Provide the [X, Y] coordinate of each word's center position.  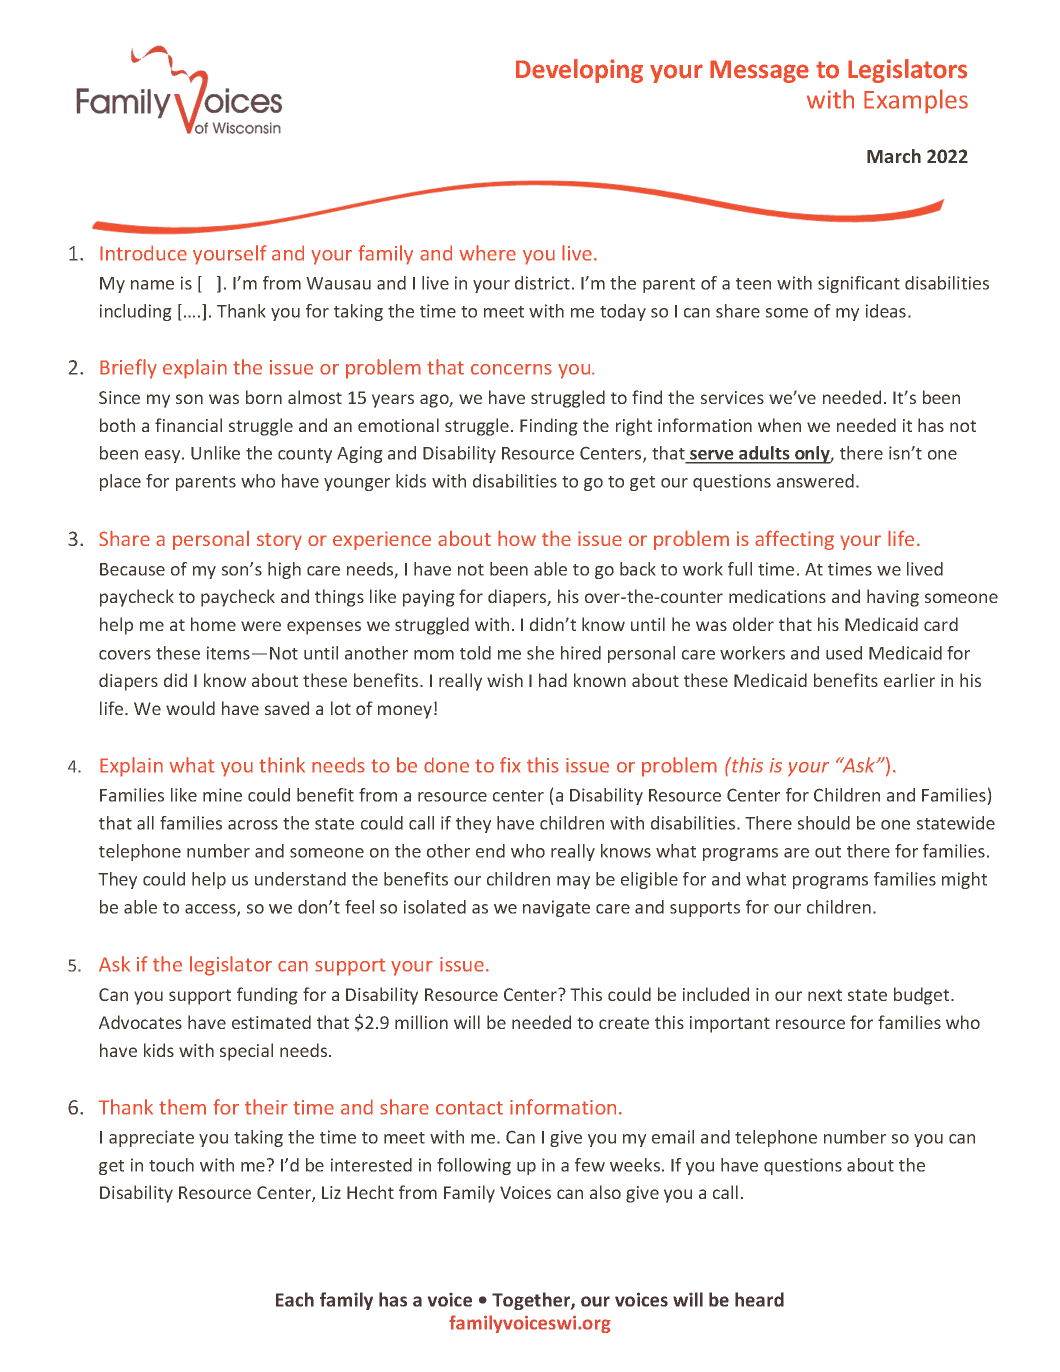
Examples [916, 101]
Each [295, 1299]
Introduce [143, 253]
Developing [579, 71]
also [605, 1192]
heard [759, 1299]
